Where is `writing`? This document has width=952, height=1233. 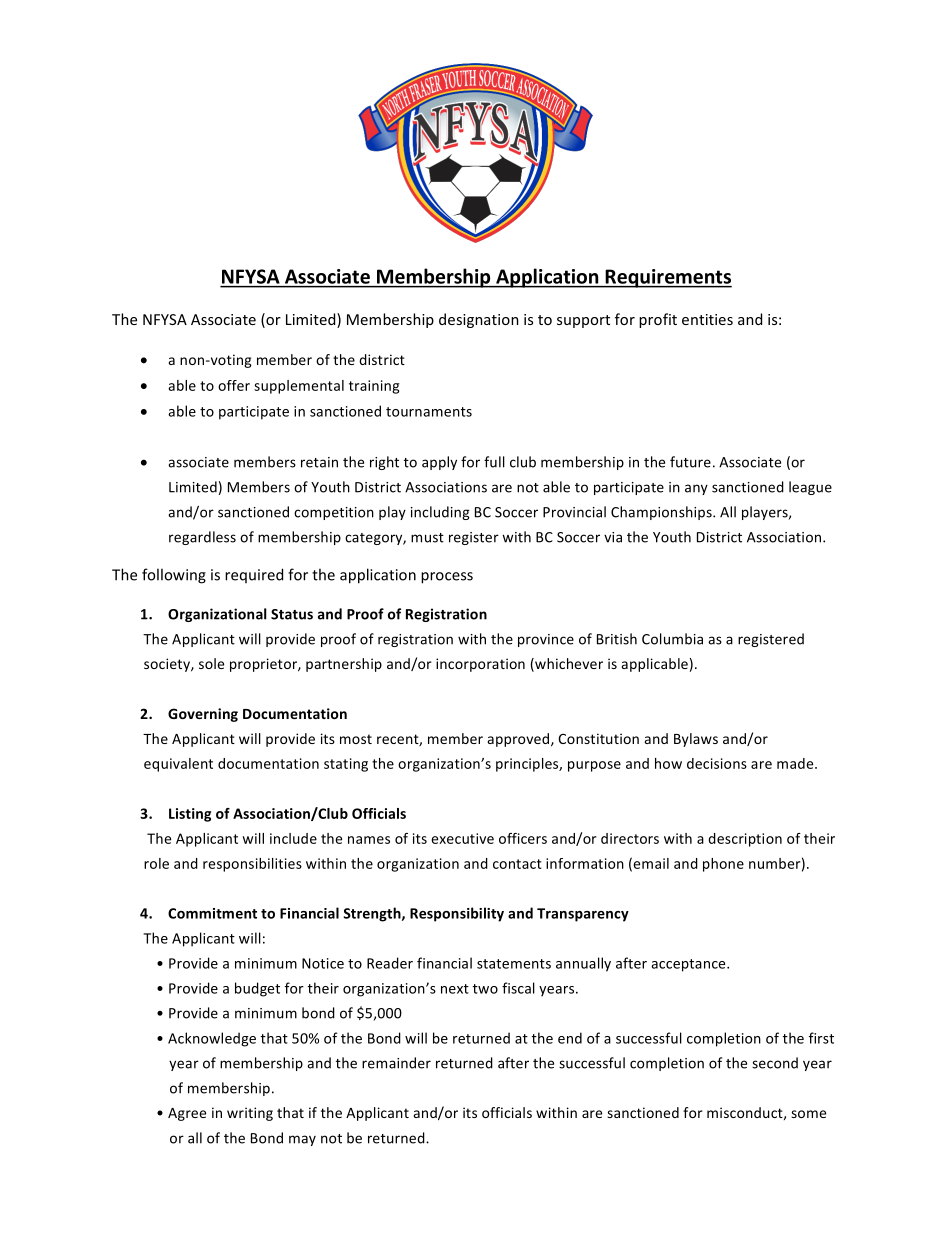
writing is located at coordinates (250, 1114).
